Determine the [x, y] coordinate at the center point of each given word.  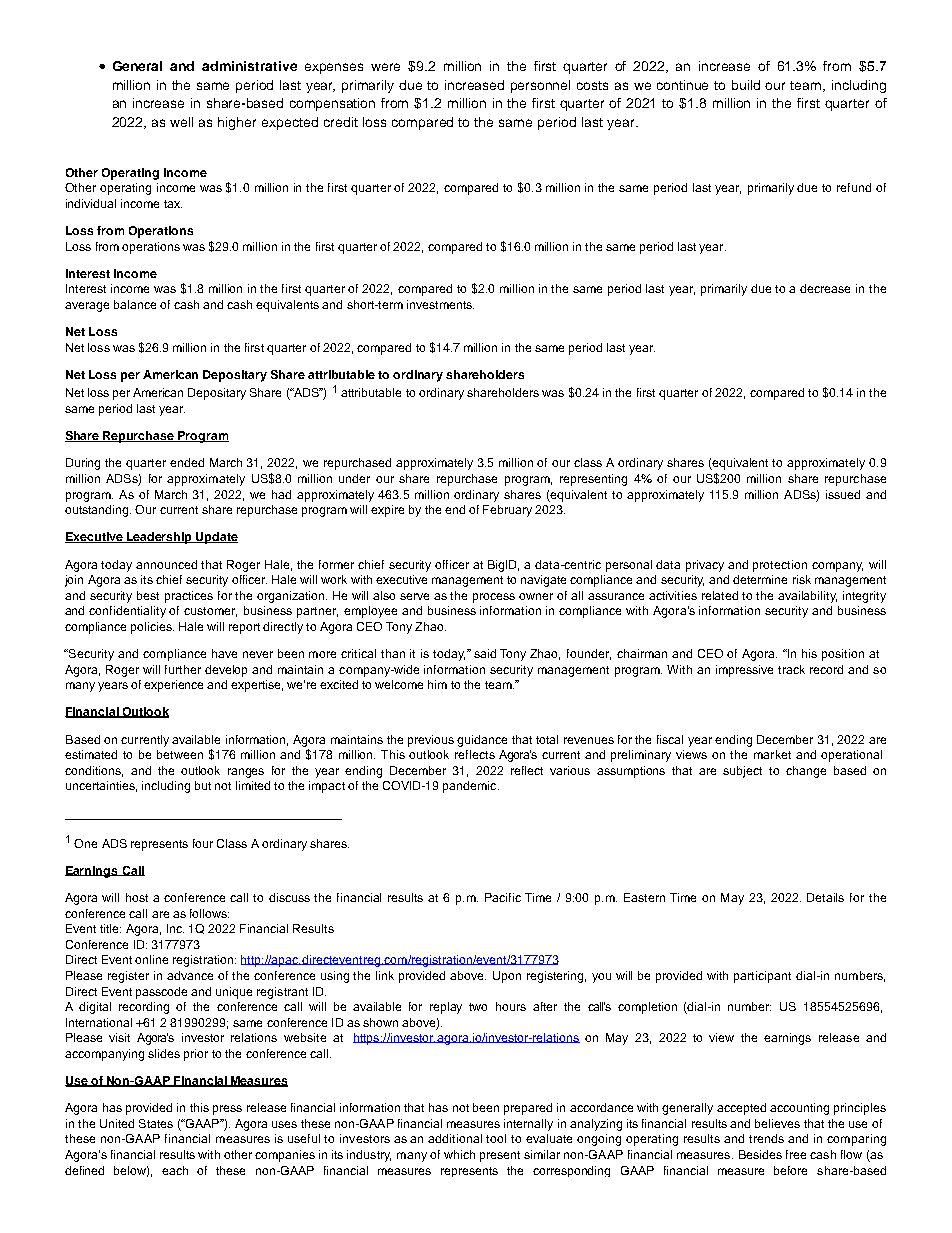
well [181, 122]
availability [807, 597]
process [494, 598]
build [746, 85]
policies [152, 628]
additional [455, 1138]
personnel [540, 86]
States [156, 1123]
